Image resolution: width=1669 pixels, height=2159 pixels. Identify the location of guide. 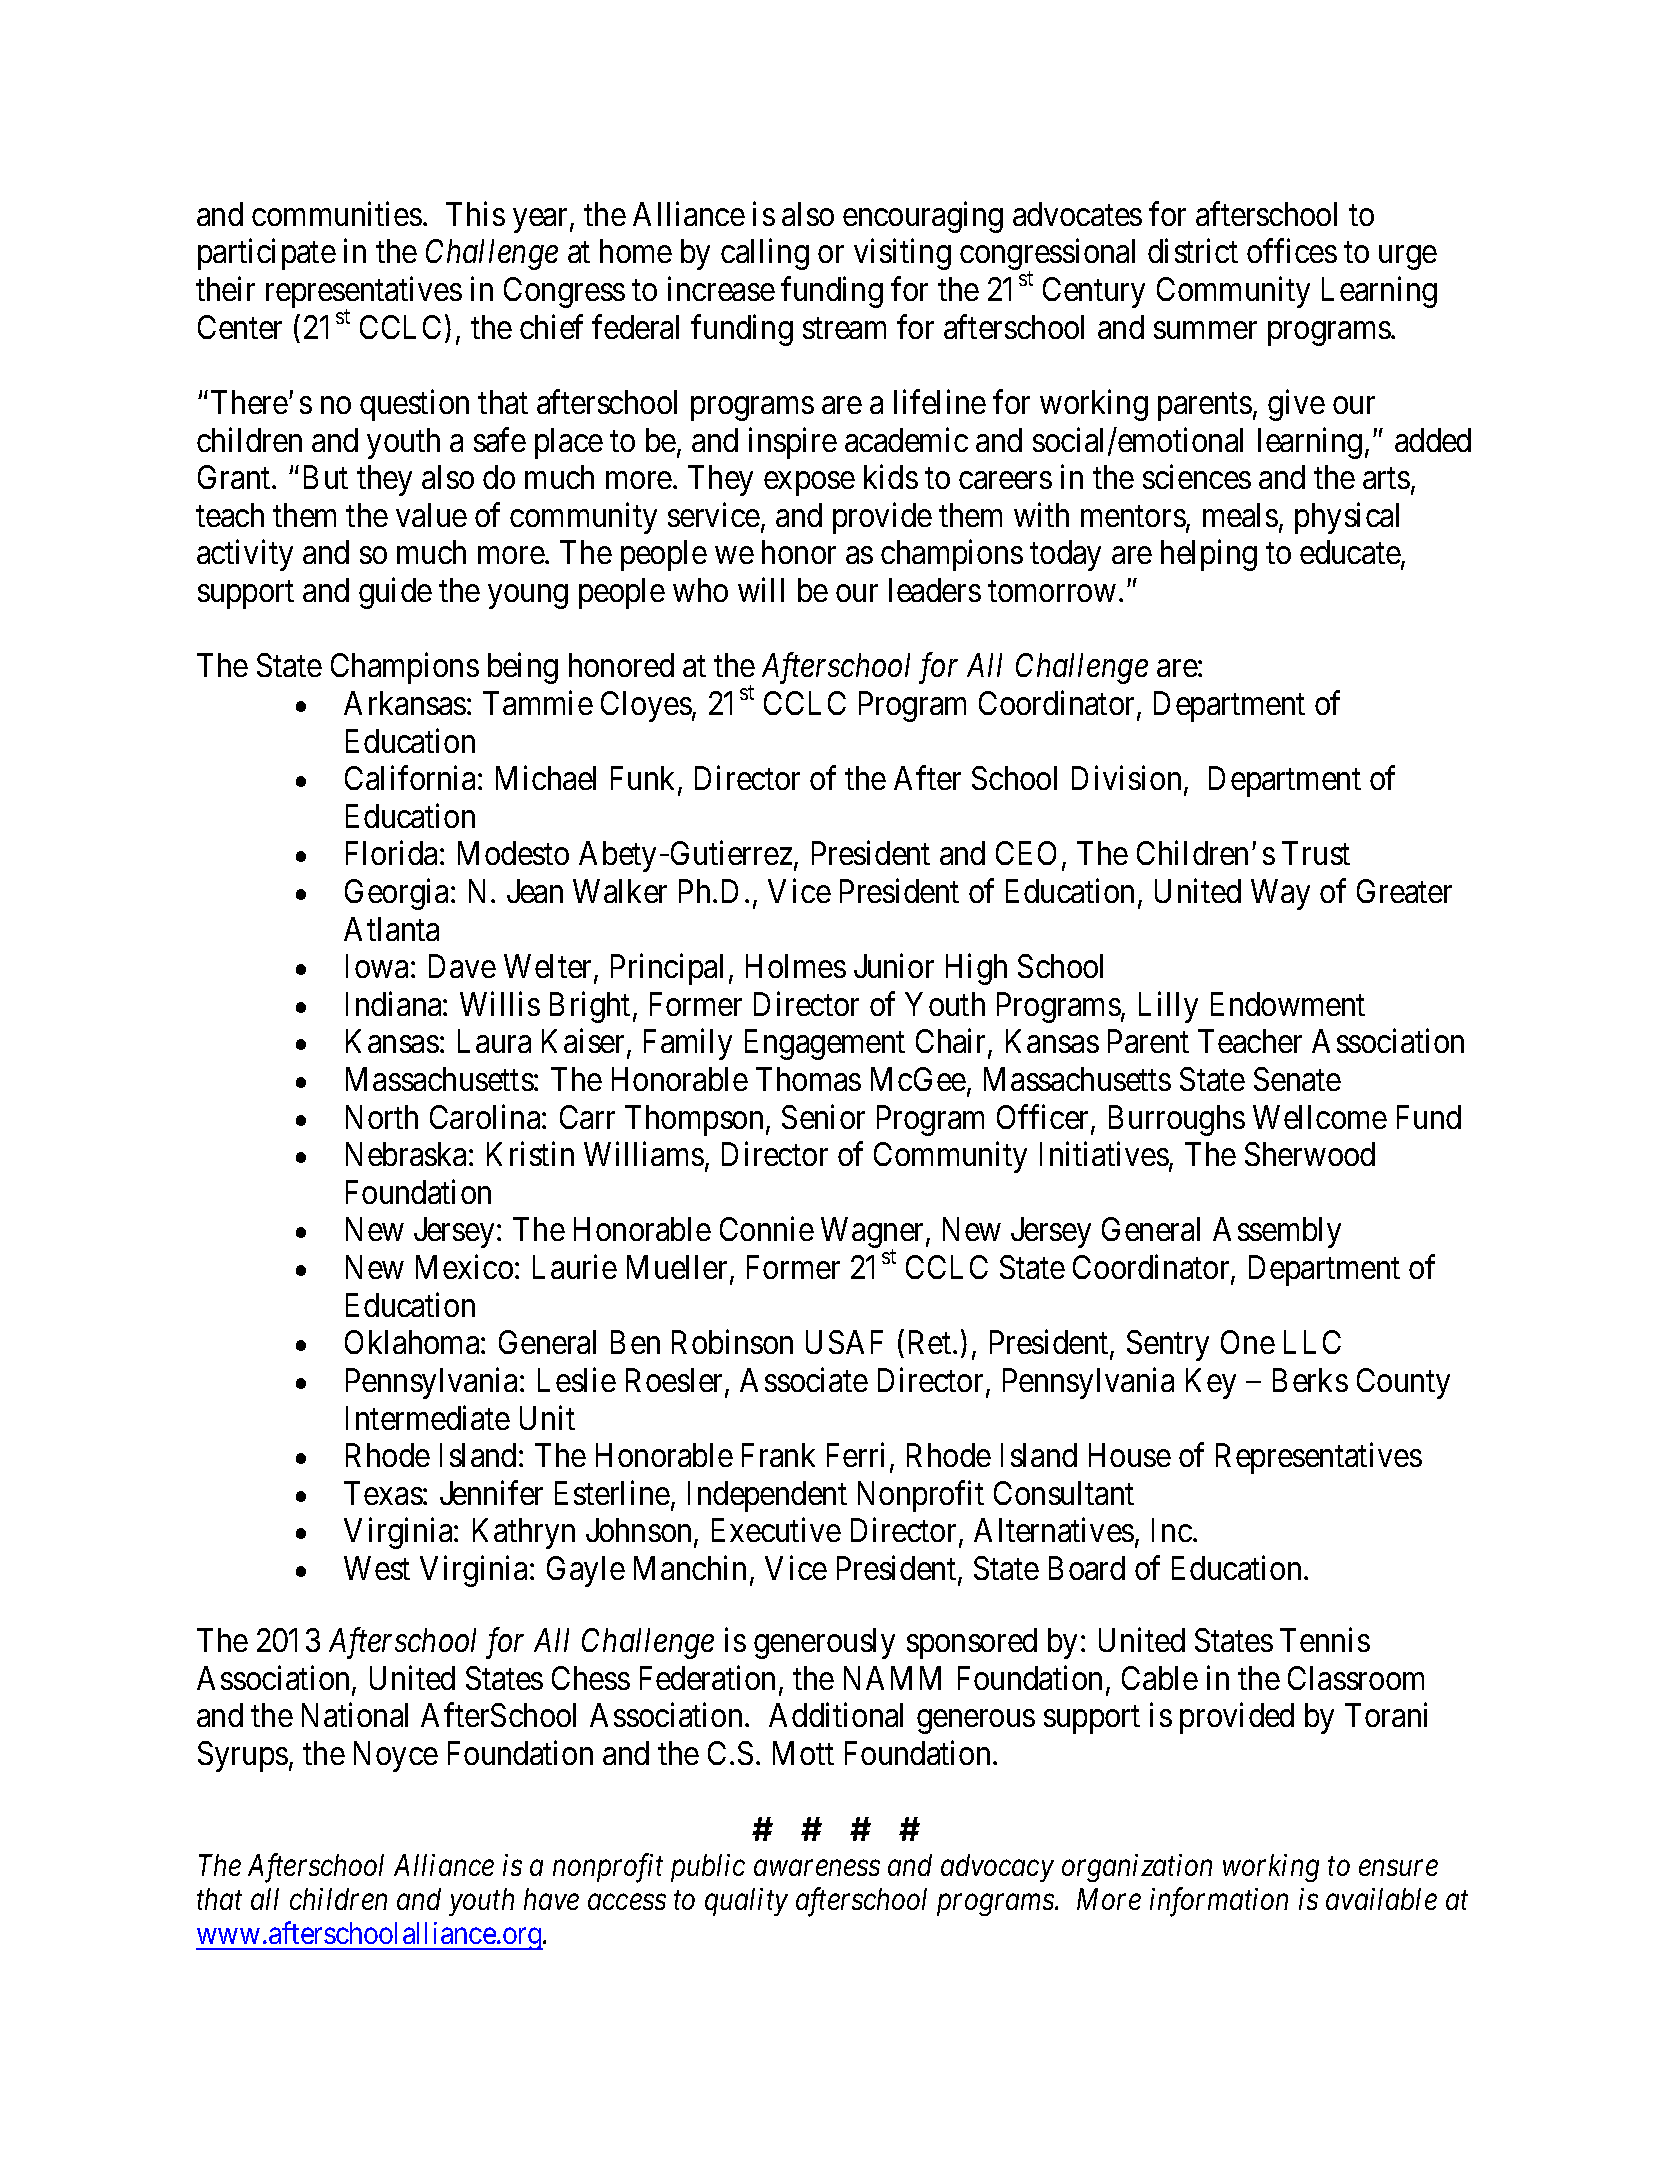
(395, 593).
